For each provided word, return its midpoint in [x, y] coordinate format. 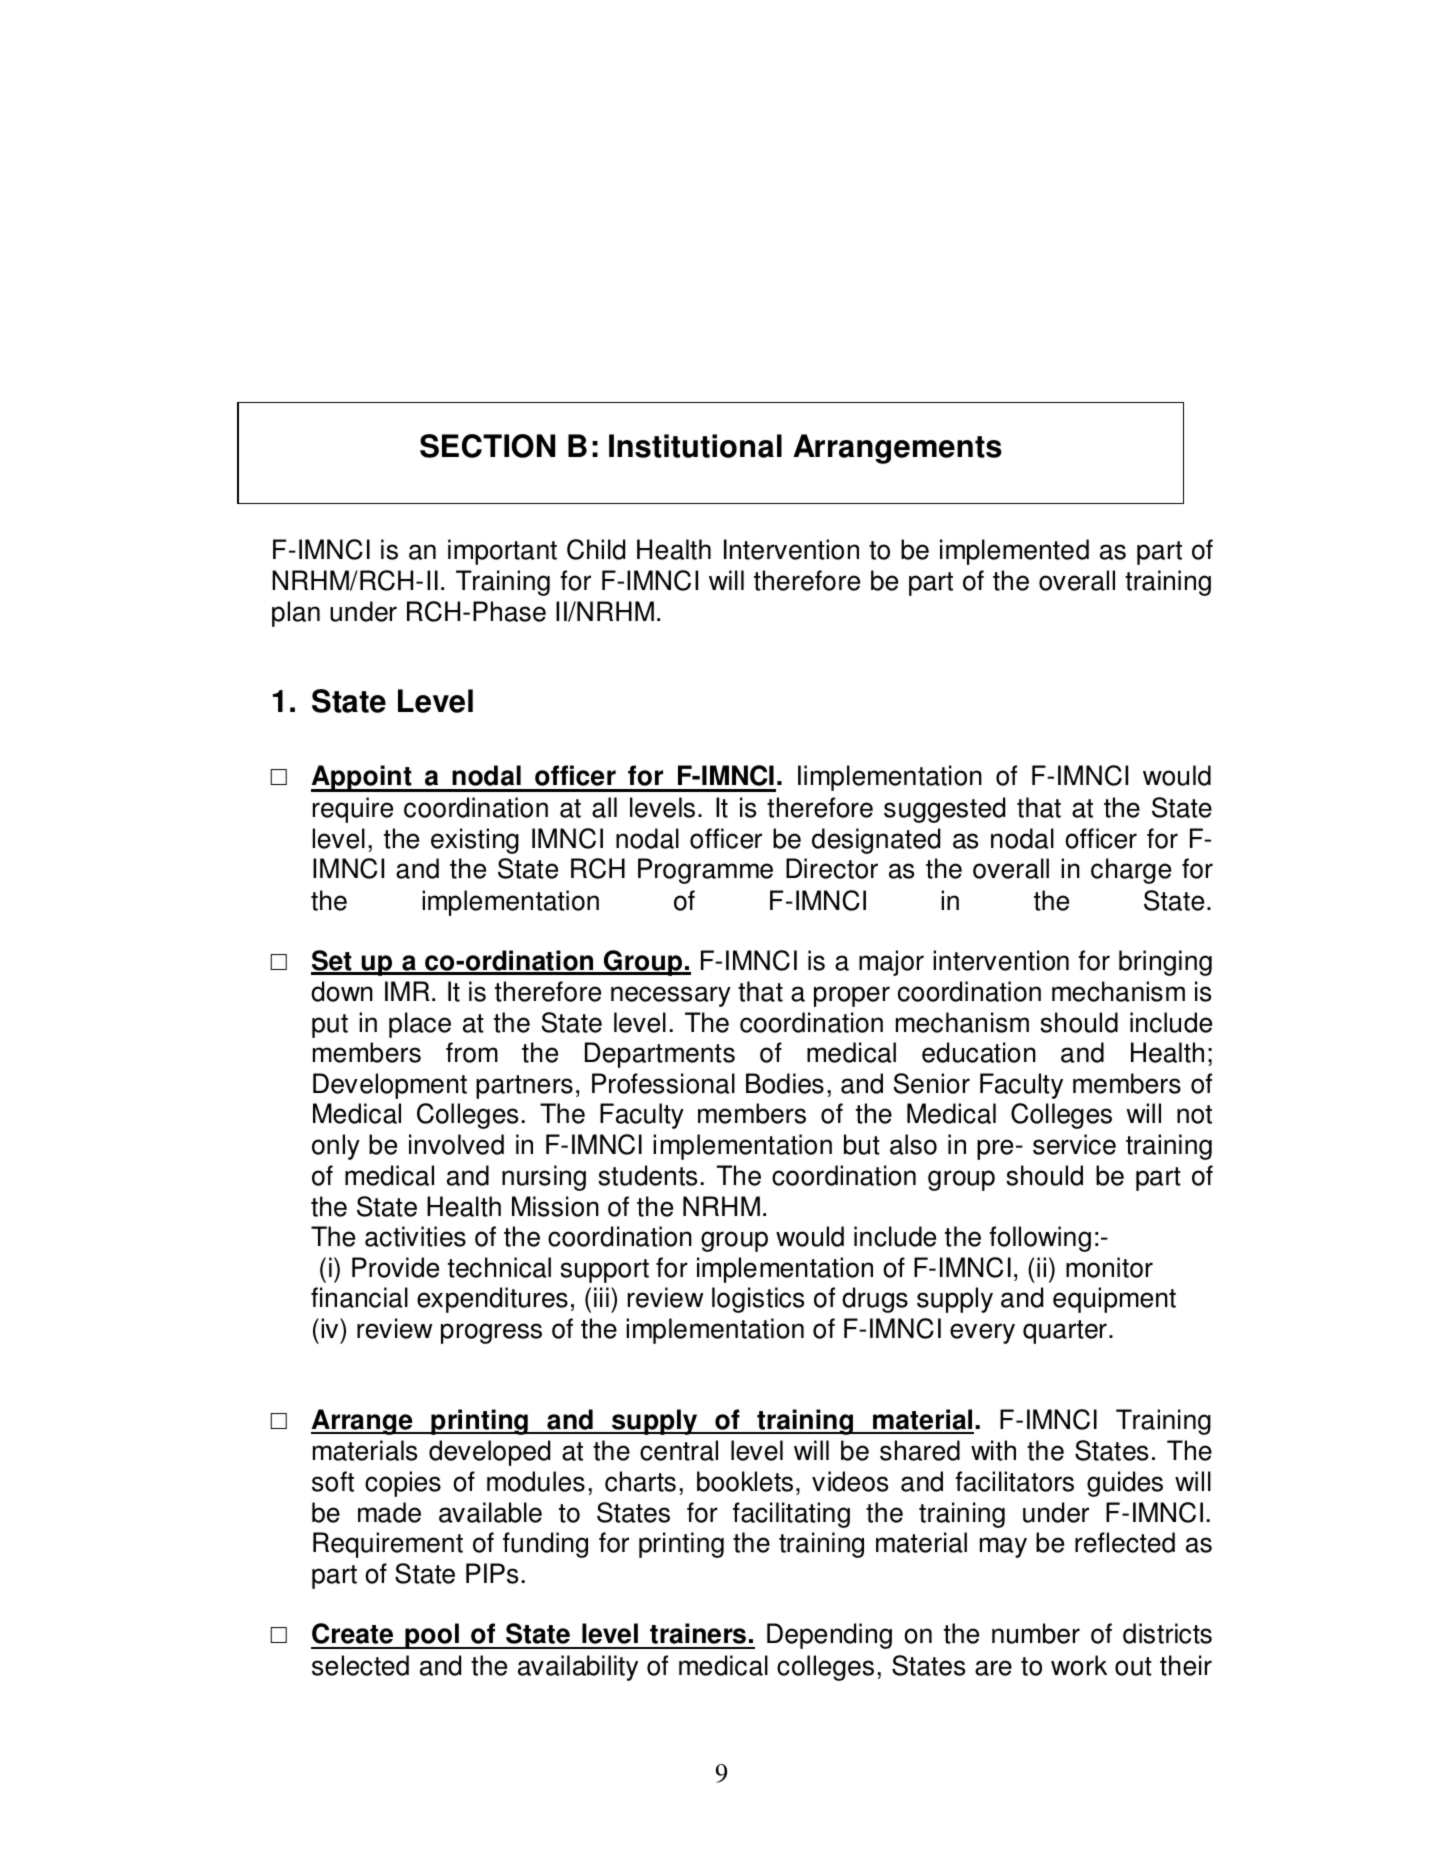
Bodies [785, 1083]
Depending [829, 1636]
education [979, 1052]
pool [432, 1636]
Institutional [695, 446]
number [1036, 1633]
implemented [1014, 552]
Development [390, 1086]
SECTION [487, 446]
